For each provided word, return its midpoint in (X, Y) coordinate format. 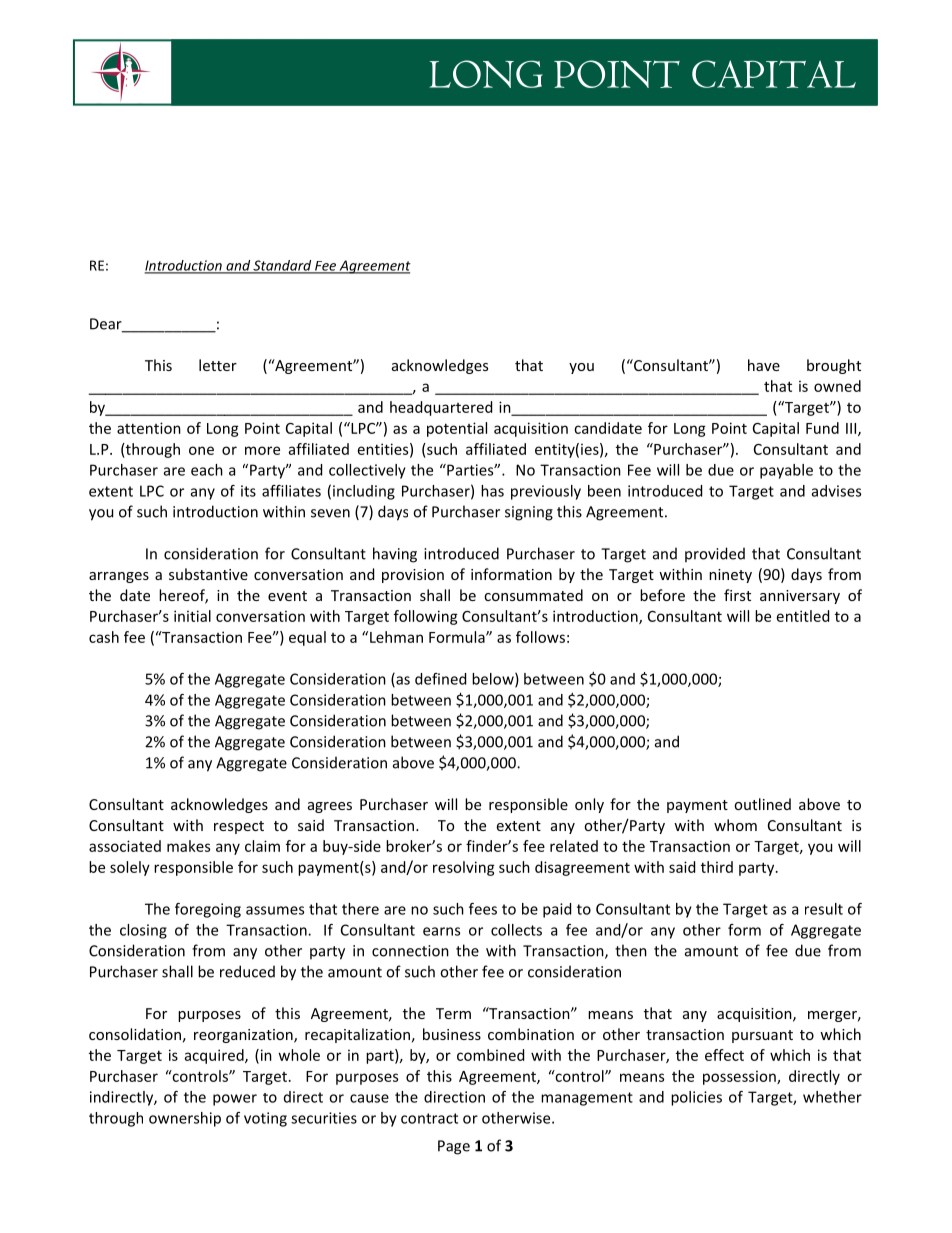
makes (188, 846)
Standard (282, 266)
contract (429, 1118)
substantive (208, 574)
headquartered (441, 408)
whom (735, 825)
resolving (464, 868)
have (764, 365)
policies (696, 1098)
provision (413, 576)
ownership (185, 1119)
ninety (730, 576)
